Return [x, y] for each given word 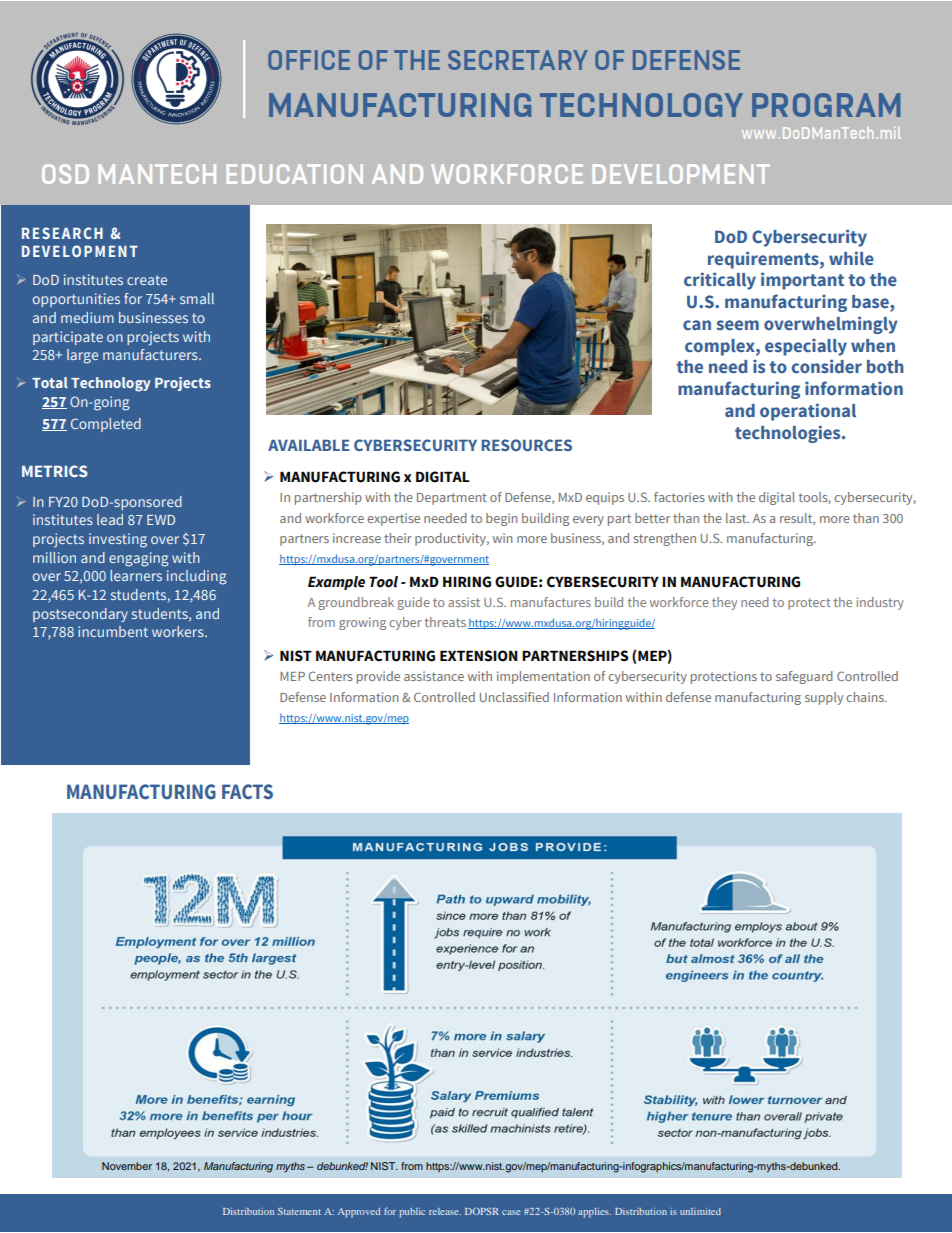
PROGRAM [826, 105]
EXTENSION [479, 656]
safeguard [804, 677]
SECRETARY [518, 60]
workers [179, 631]
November [127, 1166]
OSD [65, 174]
